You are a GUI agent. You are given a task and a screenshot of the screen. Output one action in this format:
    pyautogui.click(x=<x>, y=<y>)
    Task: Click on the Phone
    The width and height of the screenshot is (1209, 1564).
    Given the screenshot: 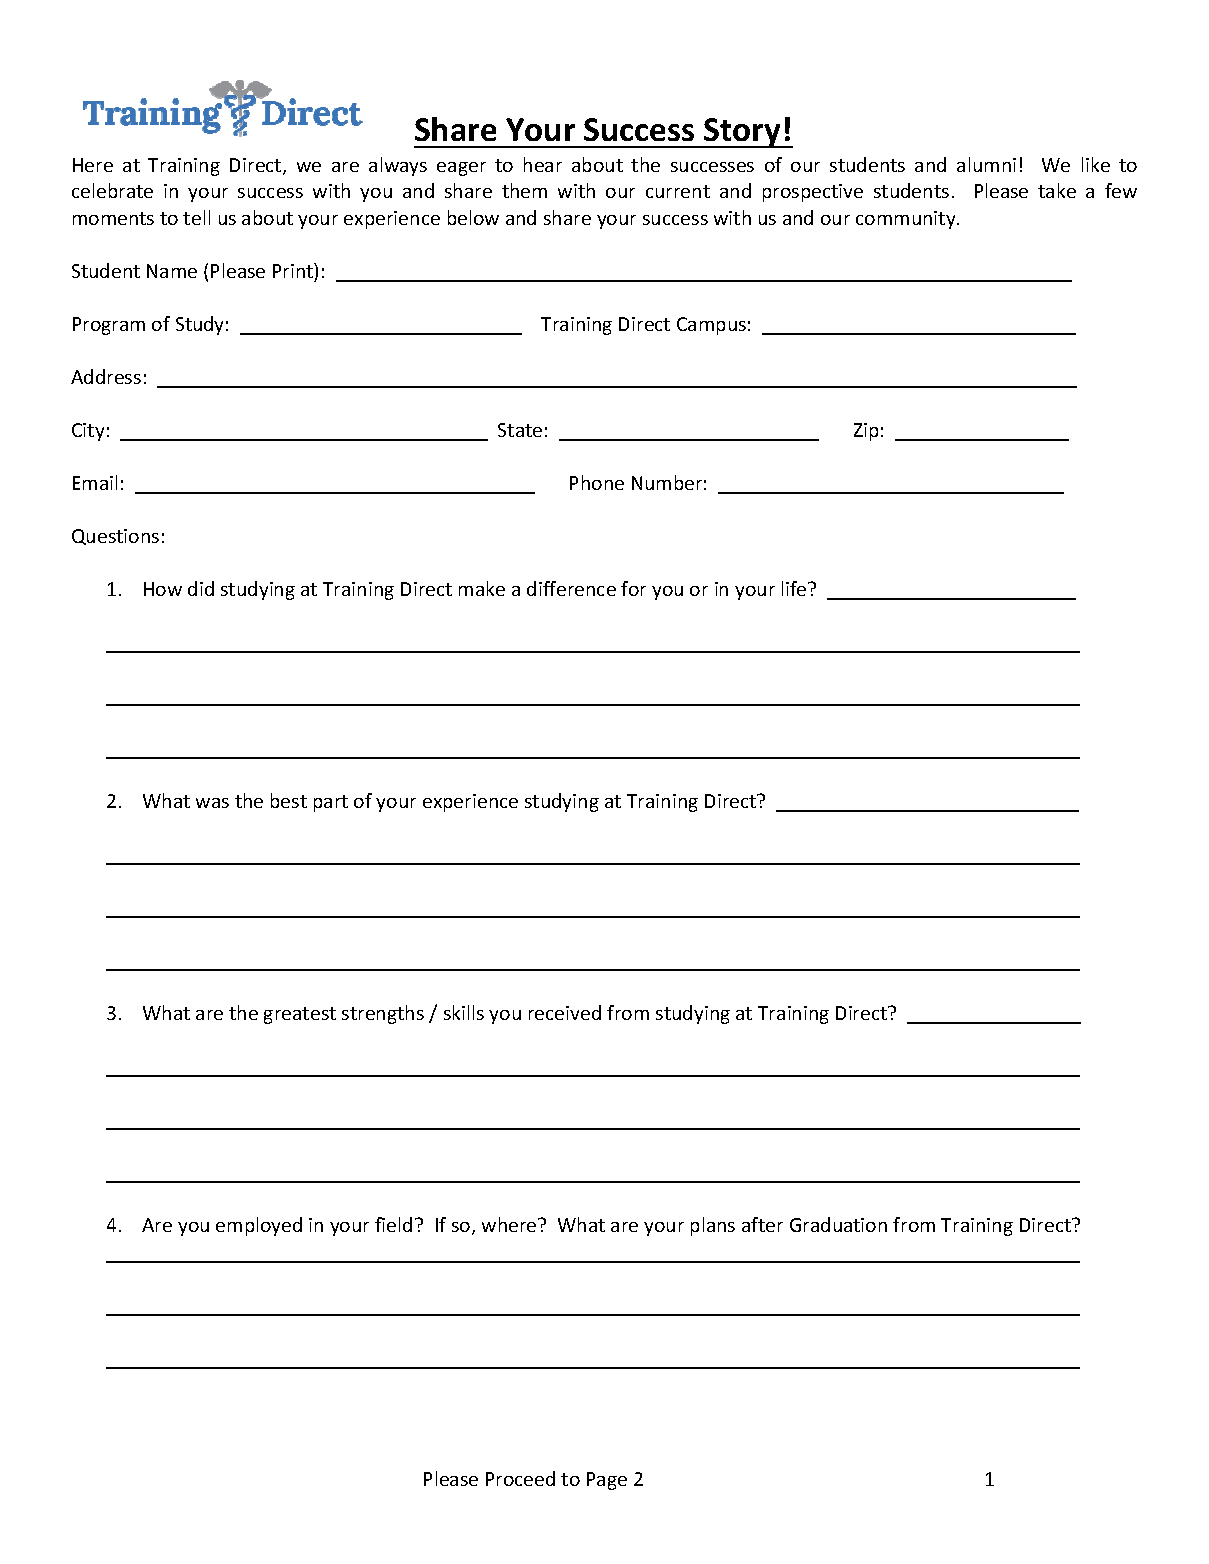 What is the action you would take?
    pyautogui.click(x=597, y=482)
